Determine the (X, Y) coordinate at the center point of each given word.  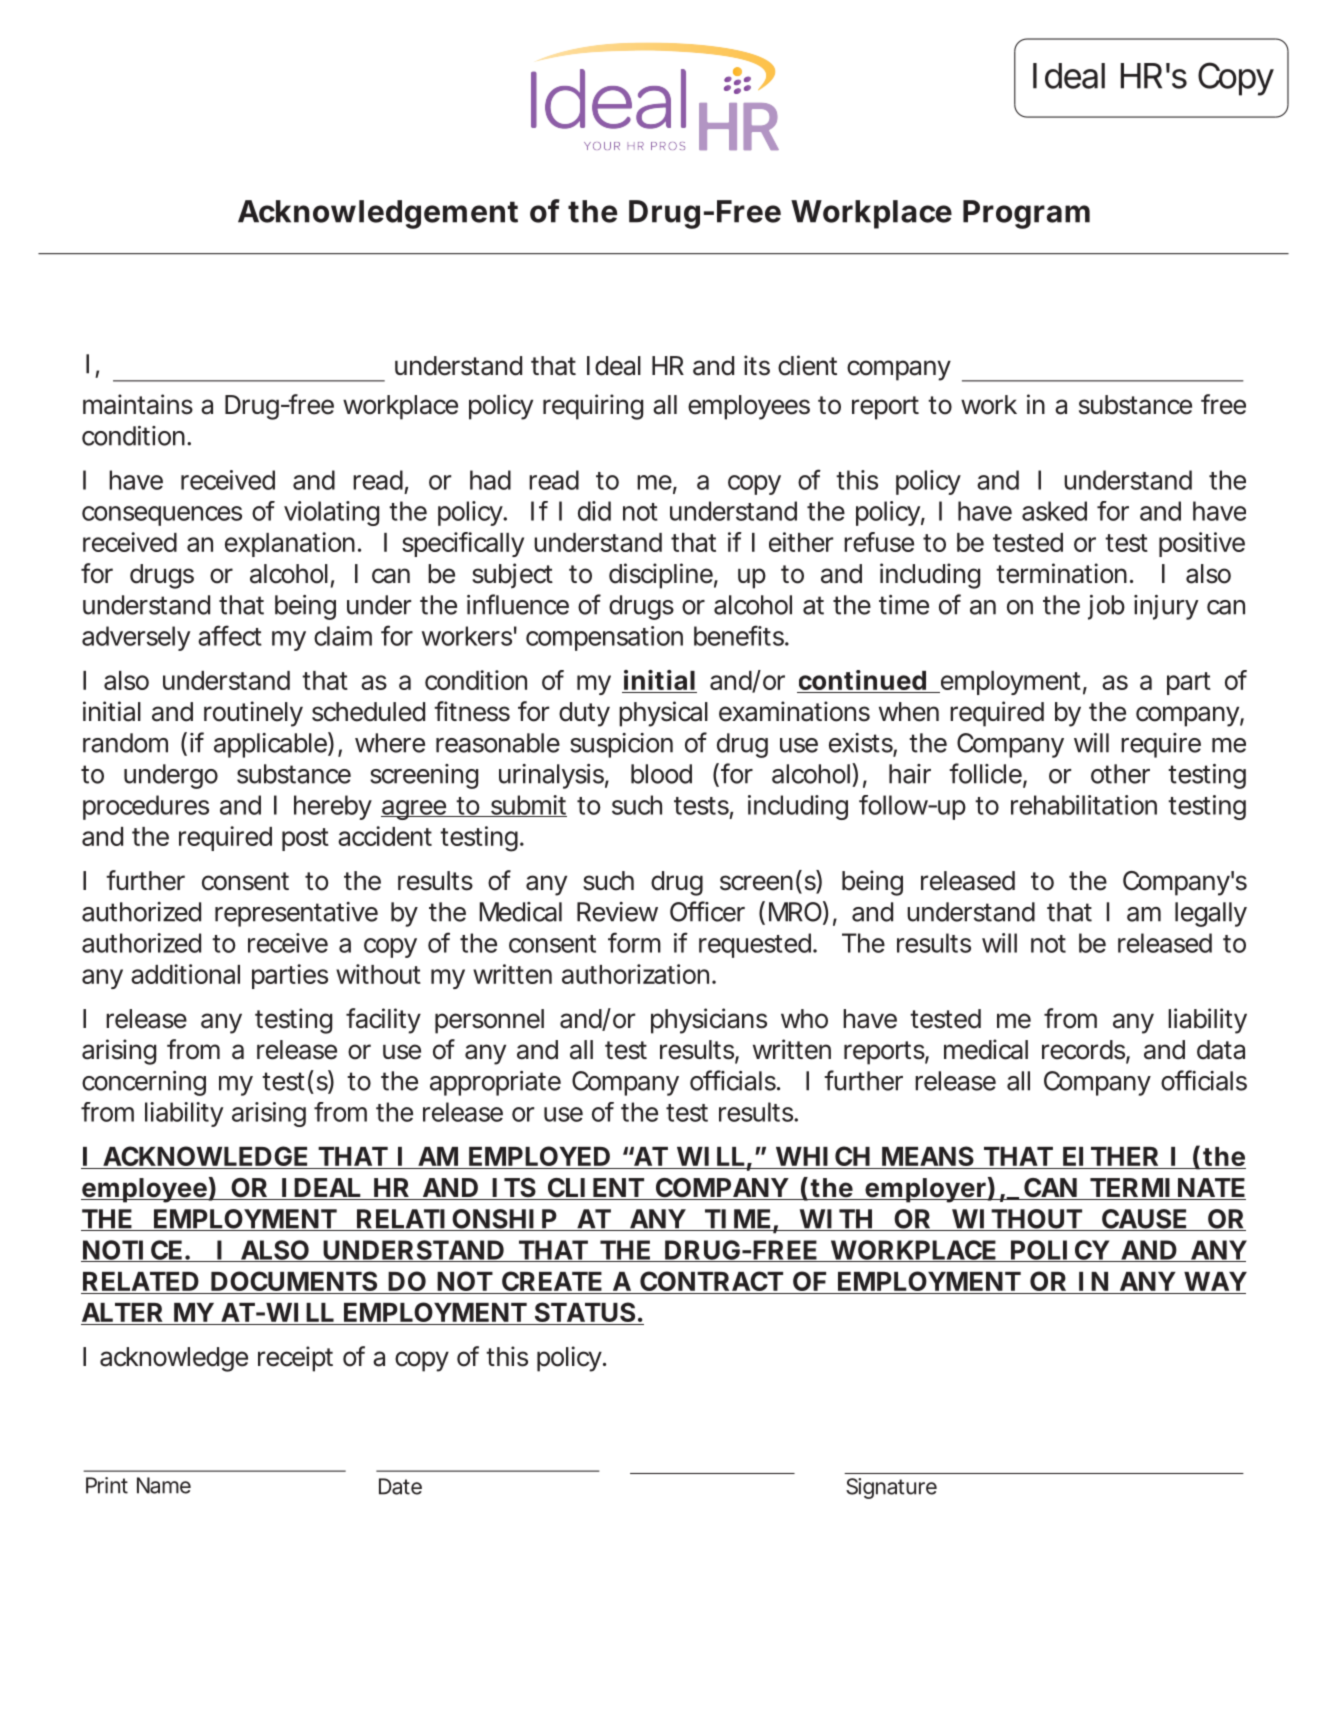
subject (512, 576)
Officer (707, 911)
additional (185, 974)
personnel (489, 1021)
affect (230, 635)
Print (107, 1485)
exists (861, 743)
